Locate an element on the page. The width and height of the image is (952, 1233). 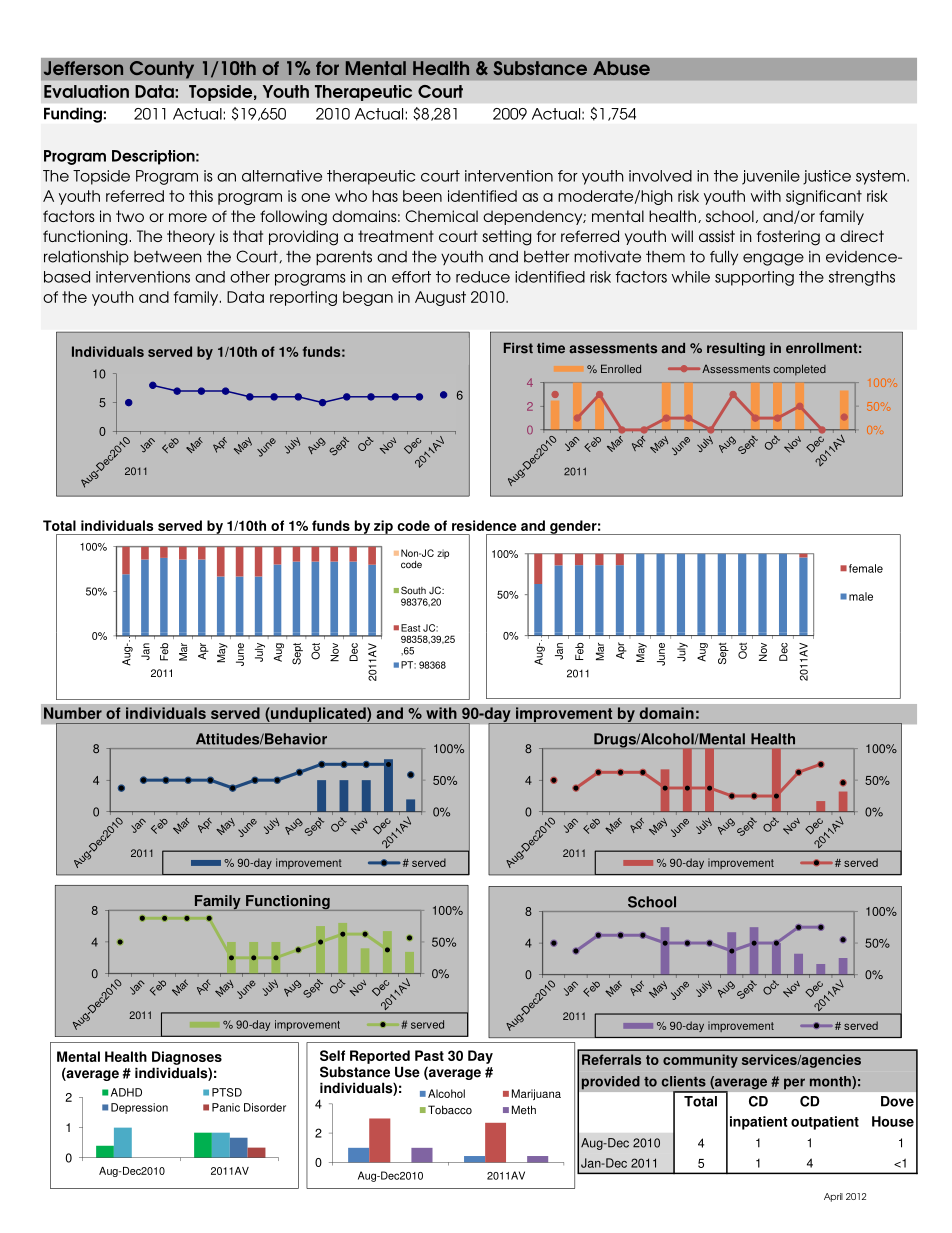
Depression is located at coordinates (139, 1108).
